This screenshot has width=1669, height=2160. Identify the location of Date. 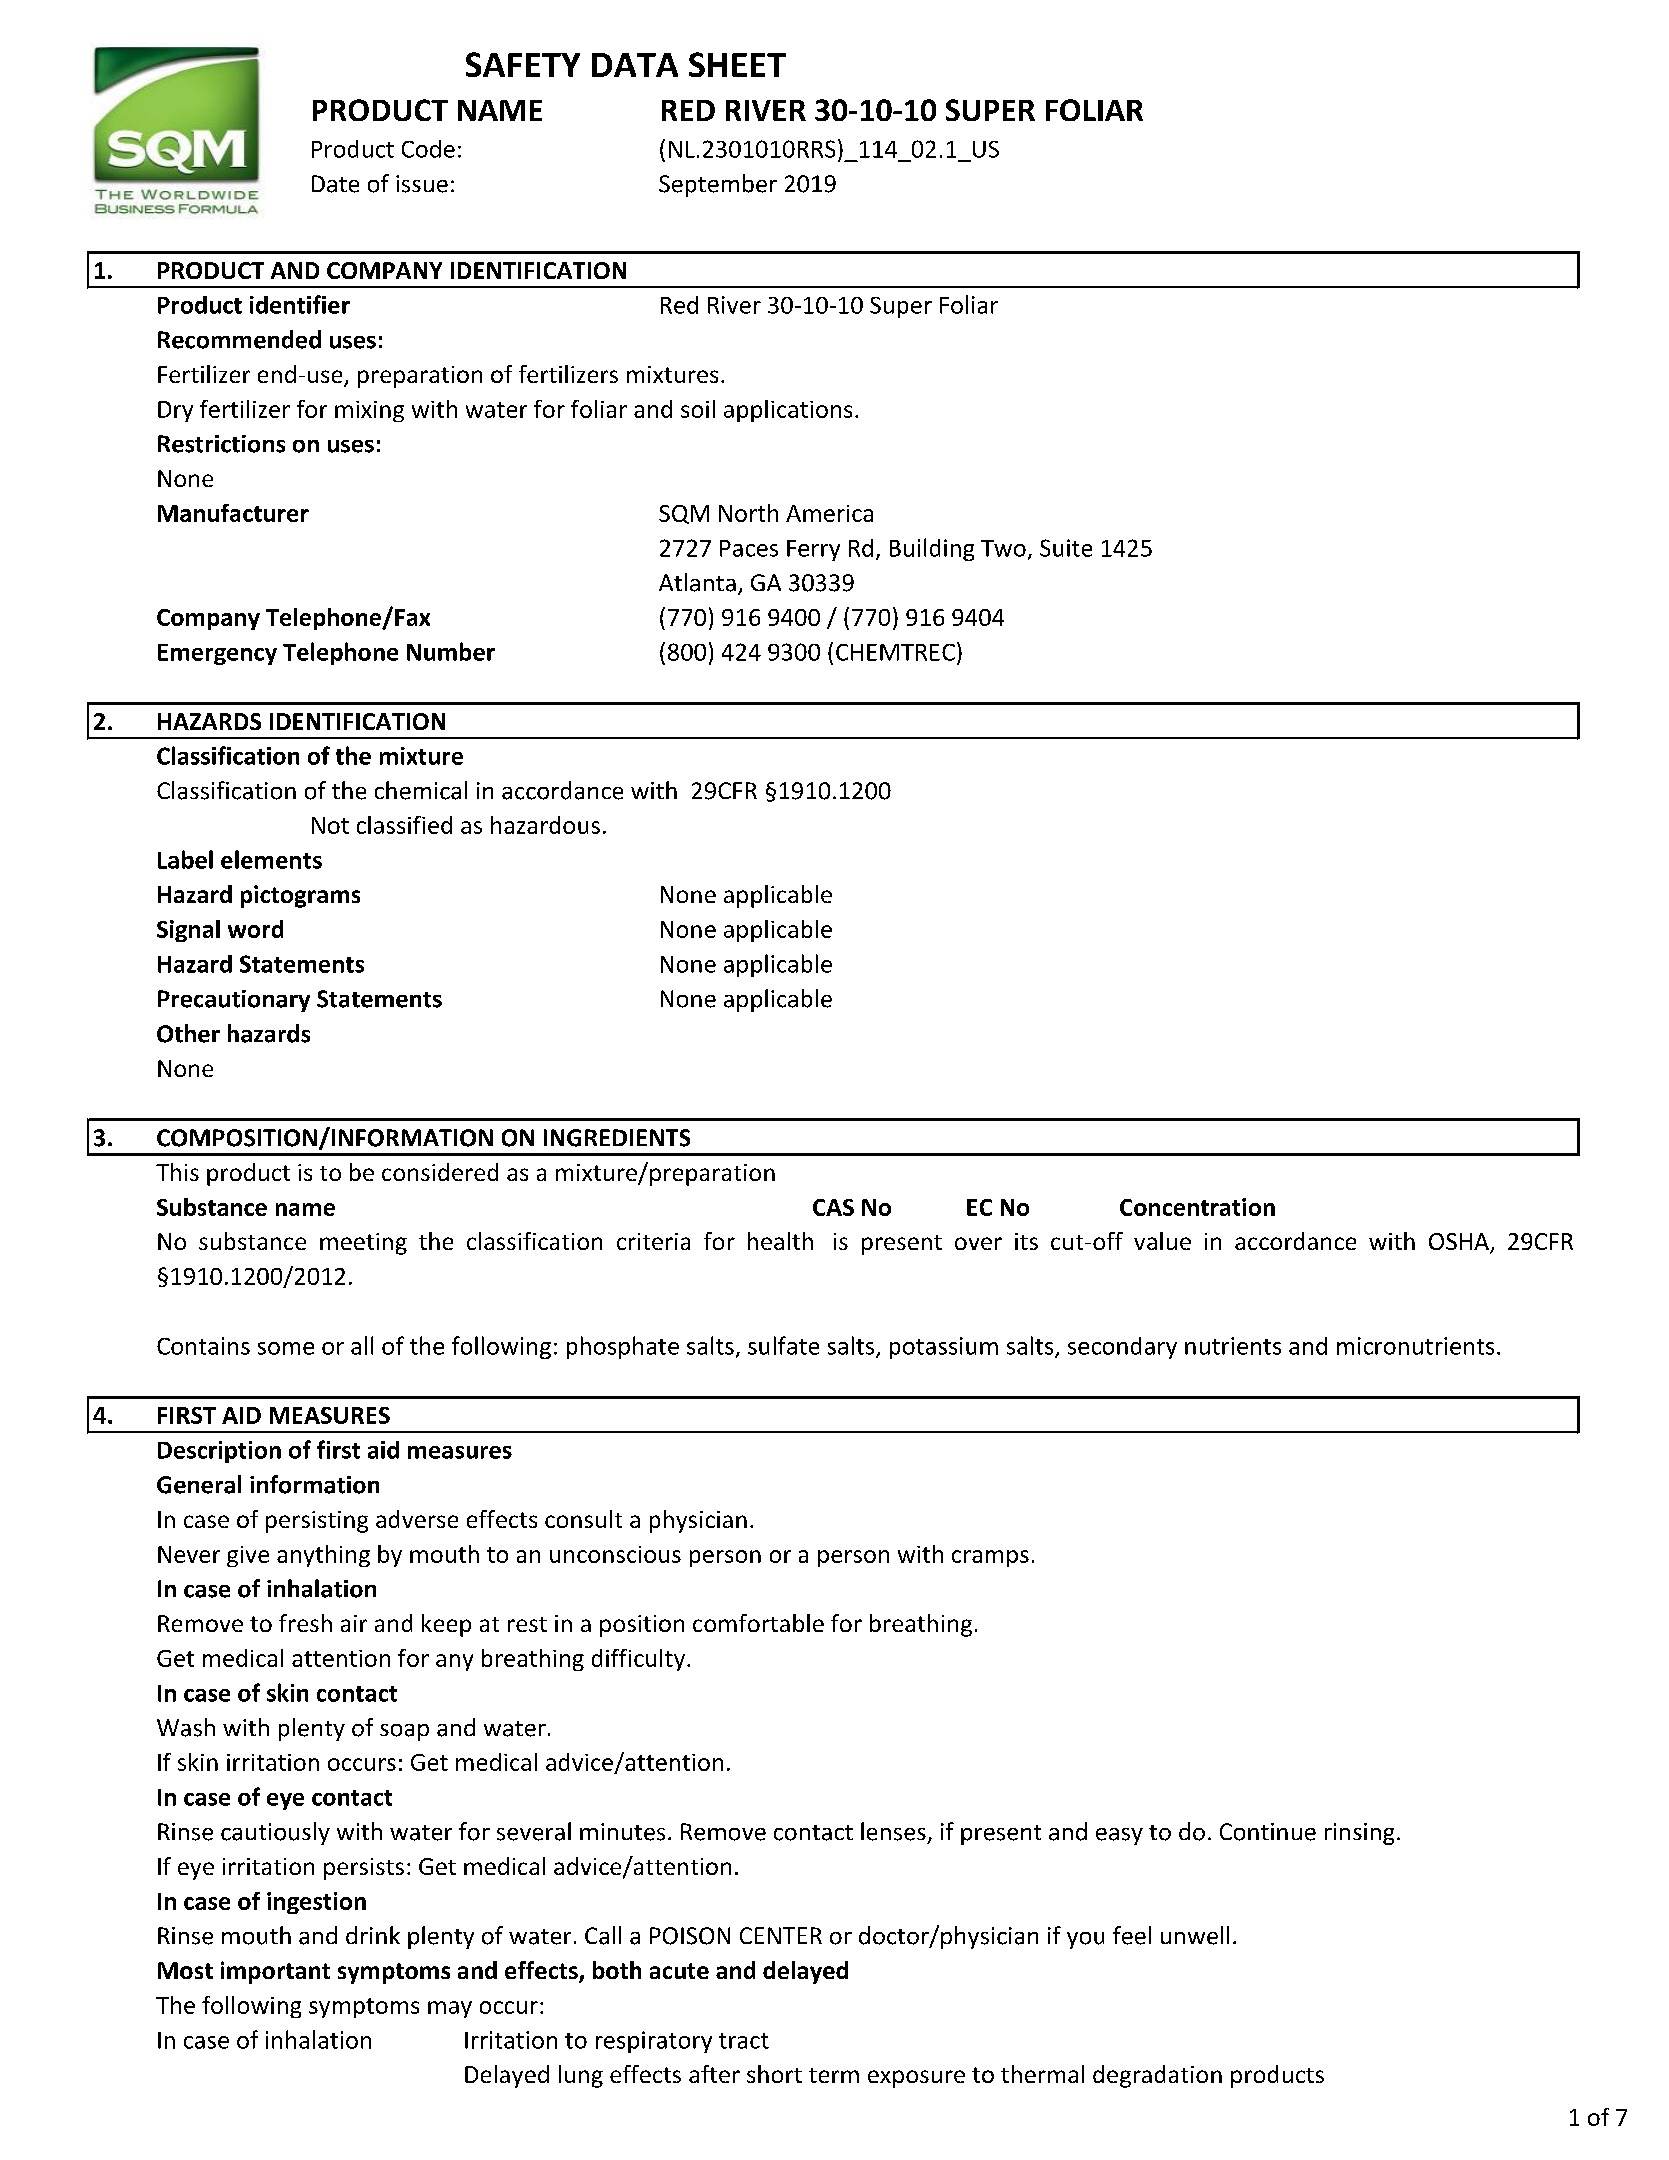
(335, 184).
